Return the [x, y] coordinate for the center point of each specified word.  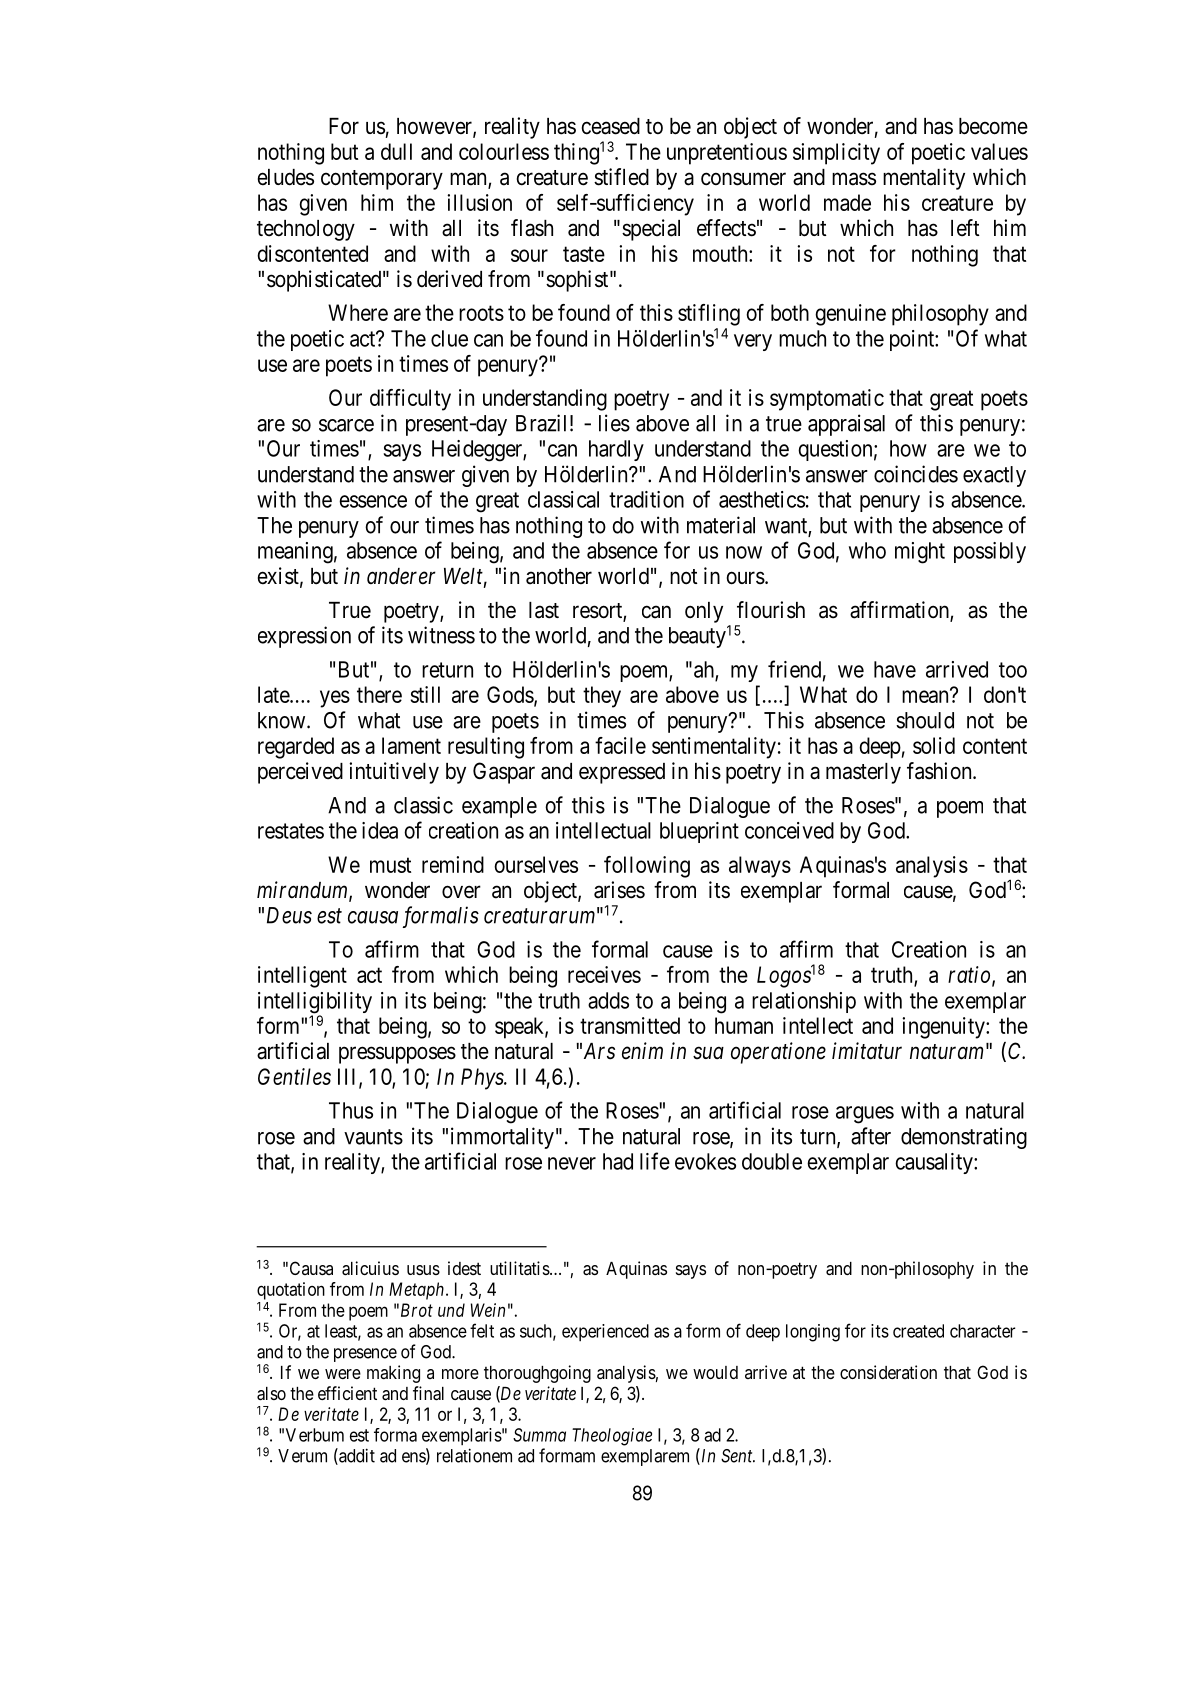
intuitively [394, 773]
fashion [940, 771]
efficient [347, 1393]
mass [854, 179]
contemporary [382, 180]
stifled [621, 177]
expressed [622, 773]
